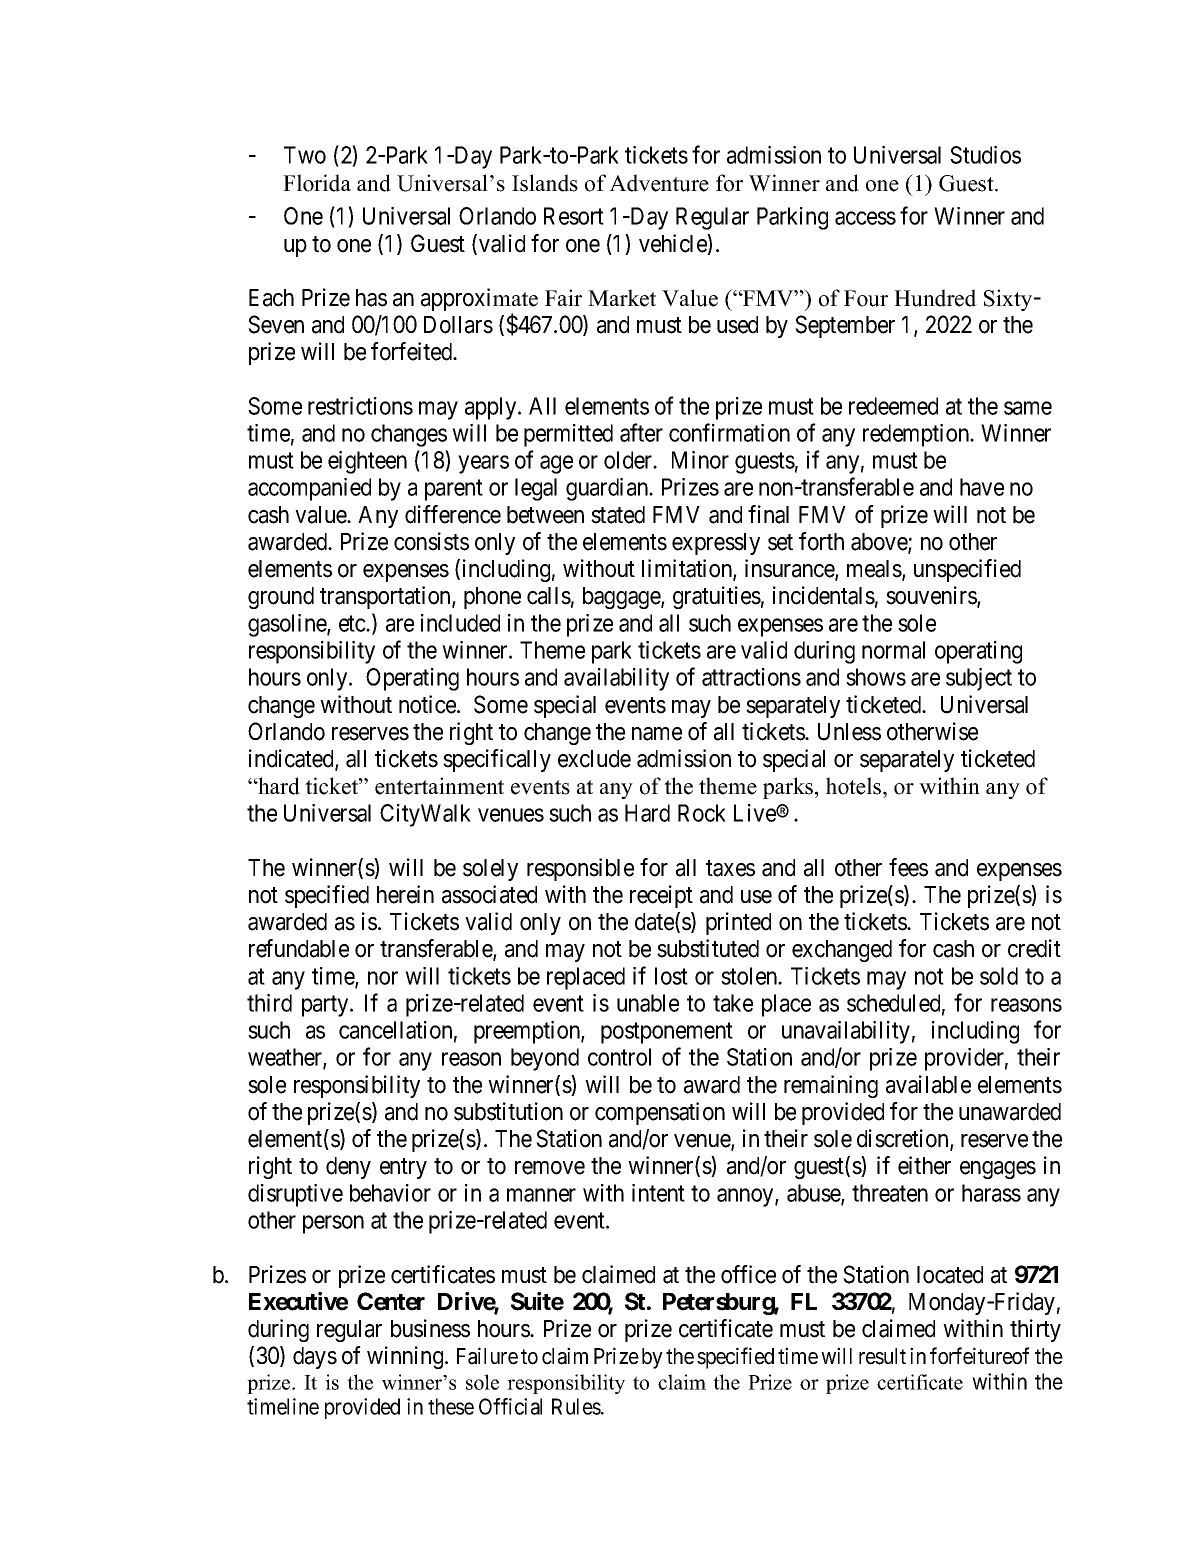 The height and width of the screenshot is (1557, 1203). Describe the element at coordinates (659, 183) in the screenshot. I see `Adventure` at that location.
